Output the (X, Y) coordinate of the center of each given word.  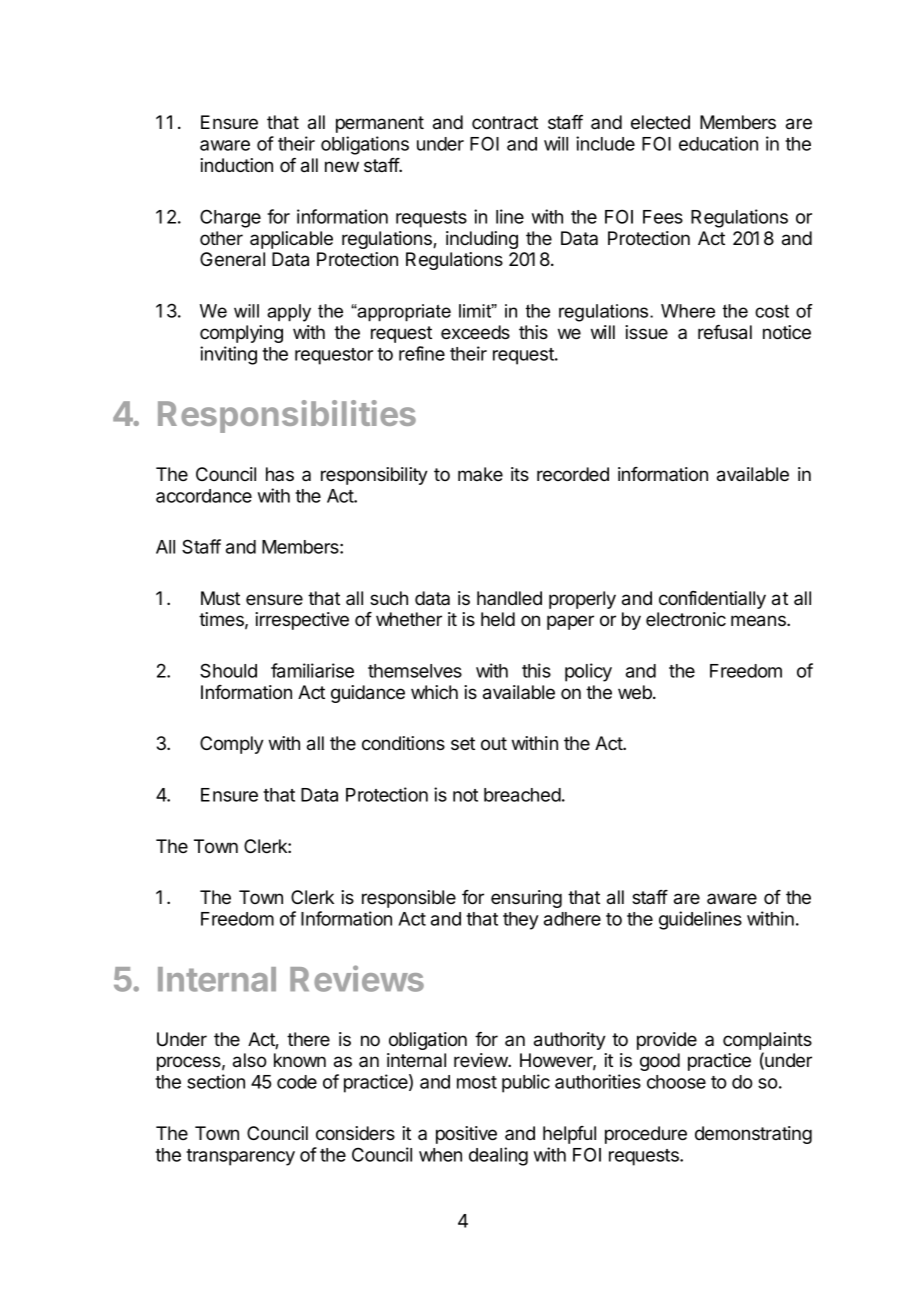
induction (236, 165)
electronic (686, 619)
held (498, 619)
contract (505, 123)
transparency (240, 1157)
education (718, 143)
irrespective (302, 621)
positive (466, 1135)
